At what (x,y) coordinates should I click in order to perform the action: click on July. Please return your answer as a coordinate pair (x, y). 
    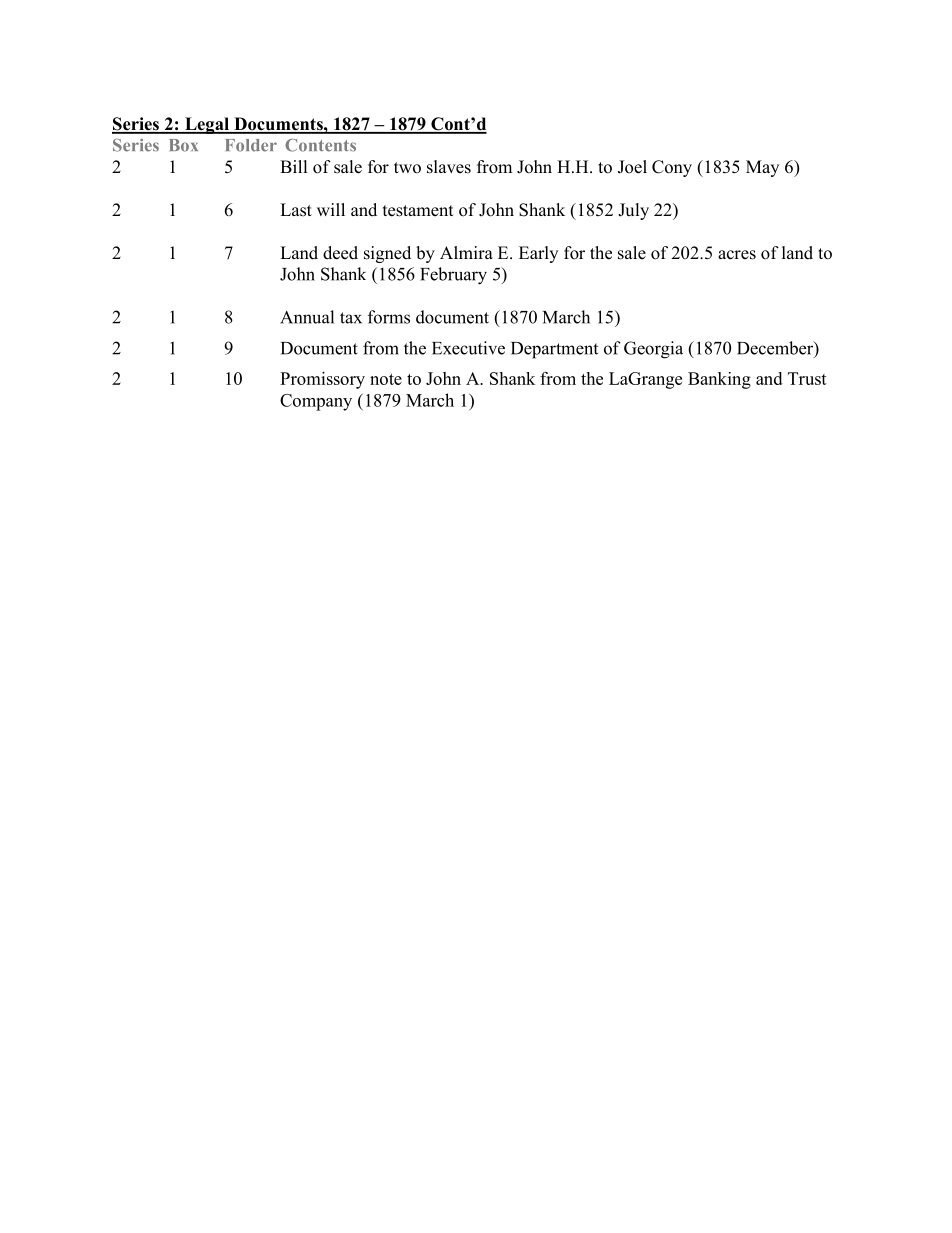
    Looking at the image, I should click on (633, 211).
